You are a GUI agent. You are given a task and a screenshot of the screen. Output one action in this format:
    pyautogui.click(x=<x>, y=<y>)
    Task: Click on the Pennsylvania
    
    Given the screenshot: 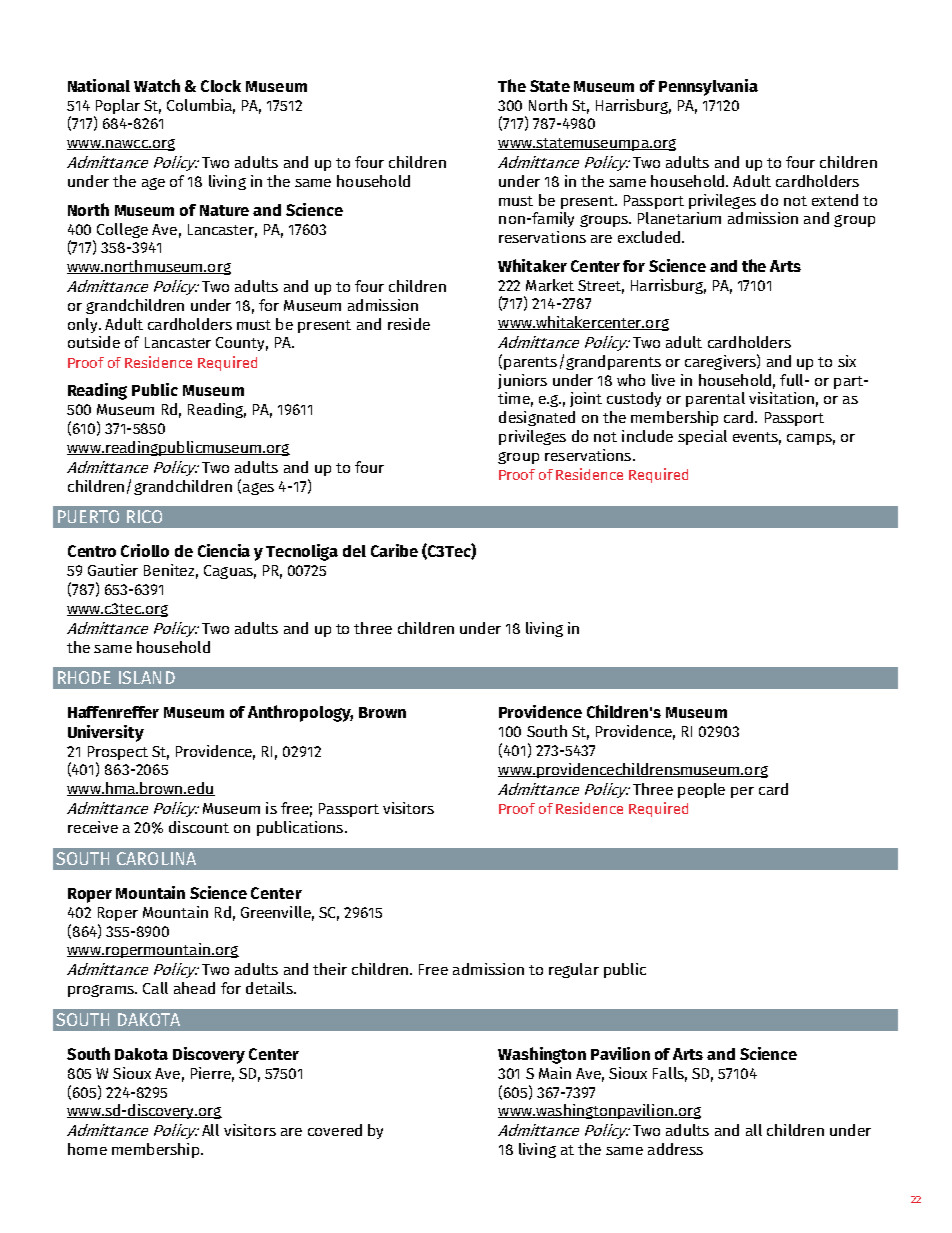 What is the action you would take?
    pyautogui.click(x=708, y=87)
